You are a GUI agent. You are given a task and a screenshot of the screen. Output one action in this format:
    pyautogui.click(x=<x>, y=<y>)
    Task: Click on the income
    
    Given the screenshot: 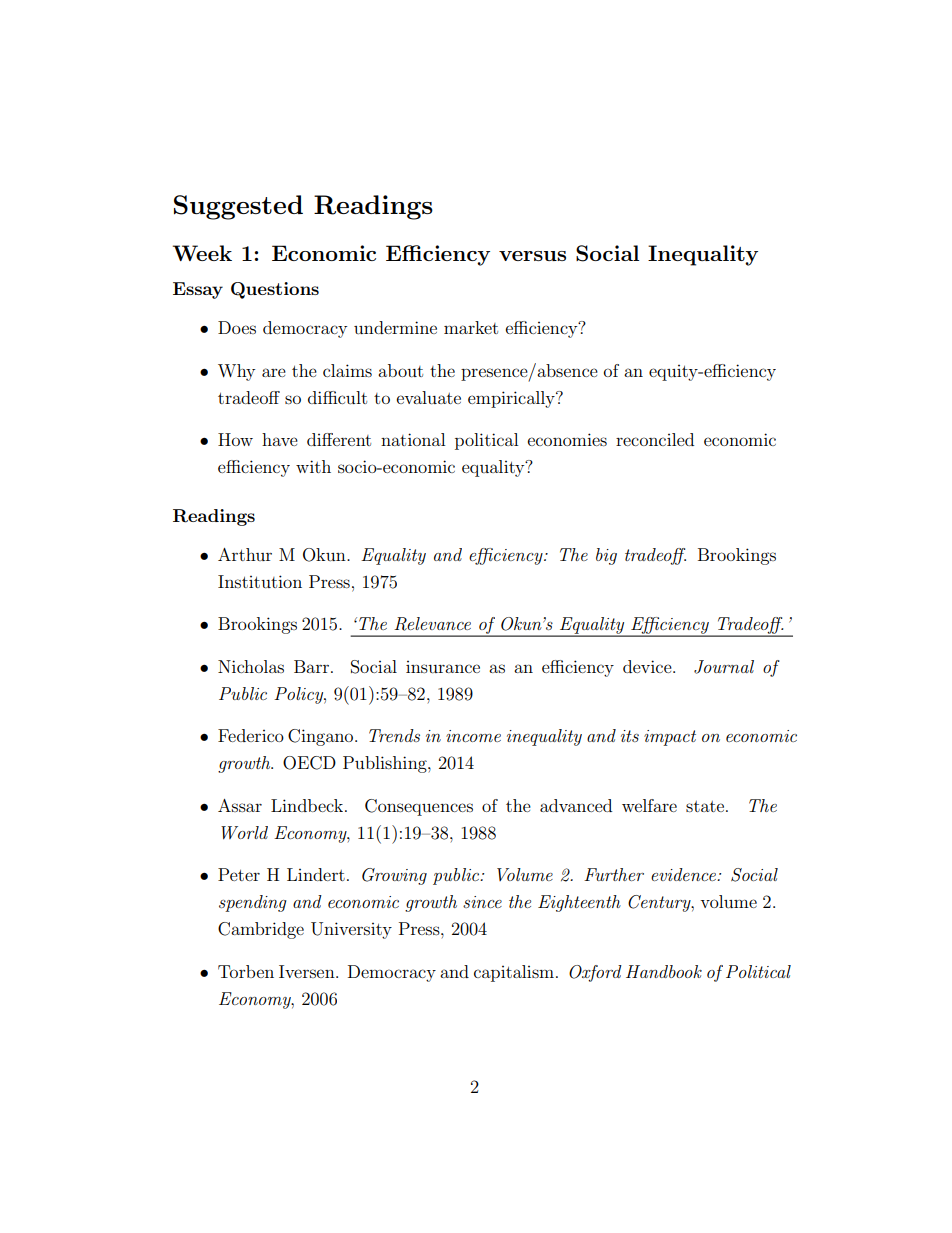 What is the action you would take?
    pyautogui.click(x=473, y=736)
